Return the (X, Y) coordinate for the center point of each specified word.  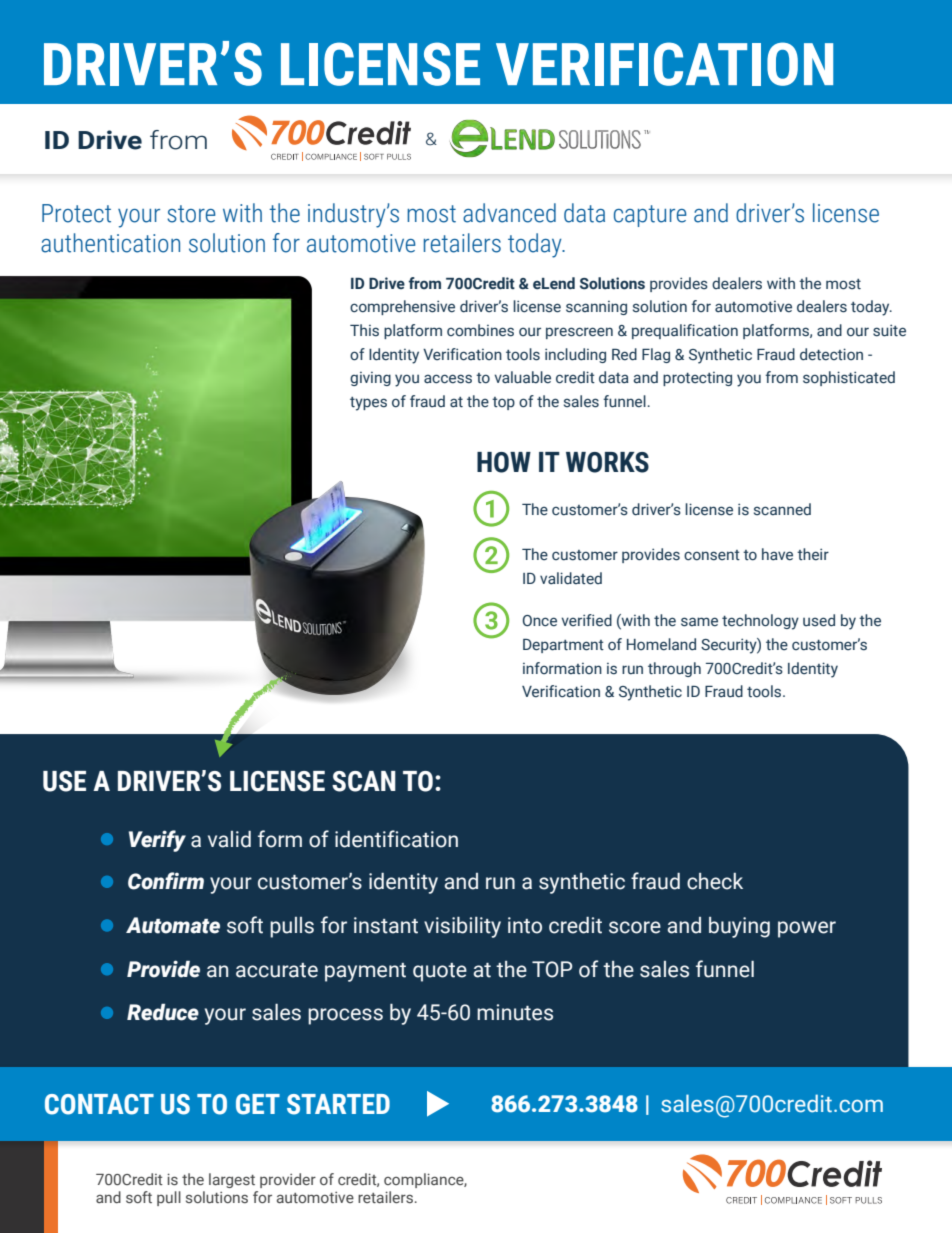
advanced (509, 213)
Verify (157, 841)
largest (232, 1180)
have (777, 554)
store (191, 214)
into (525, 925)
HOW (504, 462)
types (368, 404)
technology (760, 622)
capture (650, 216)
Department (563, 646)
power (807, 929)
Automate (173, 925)
